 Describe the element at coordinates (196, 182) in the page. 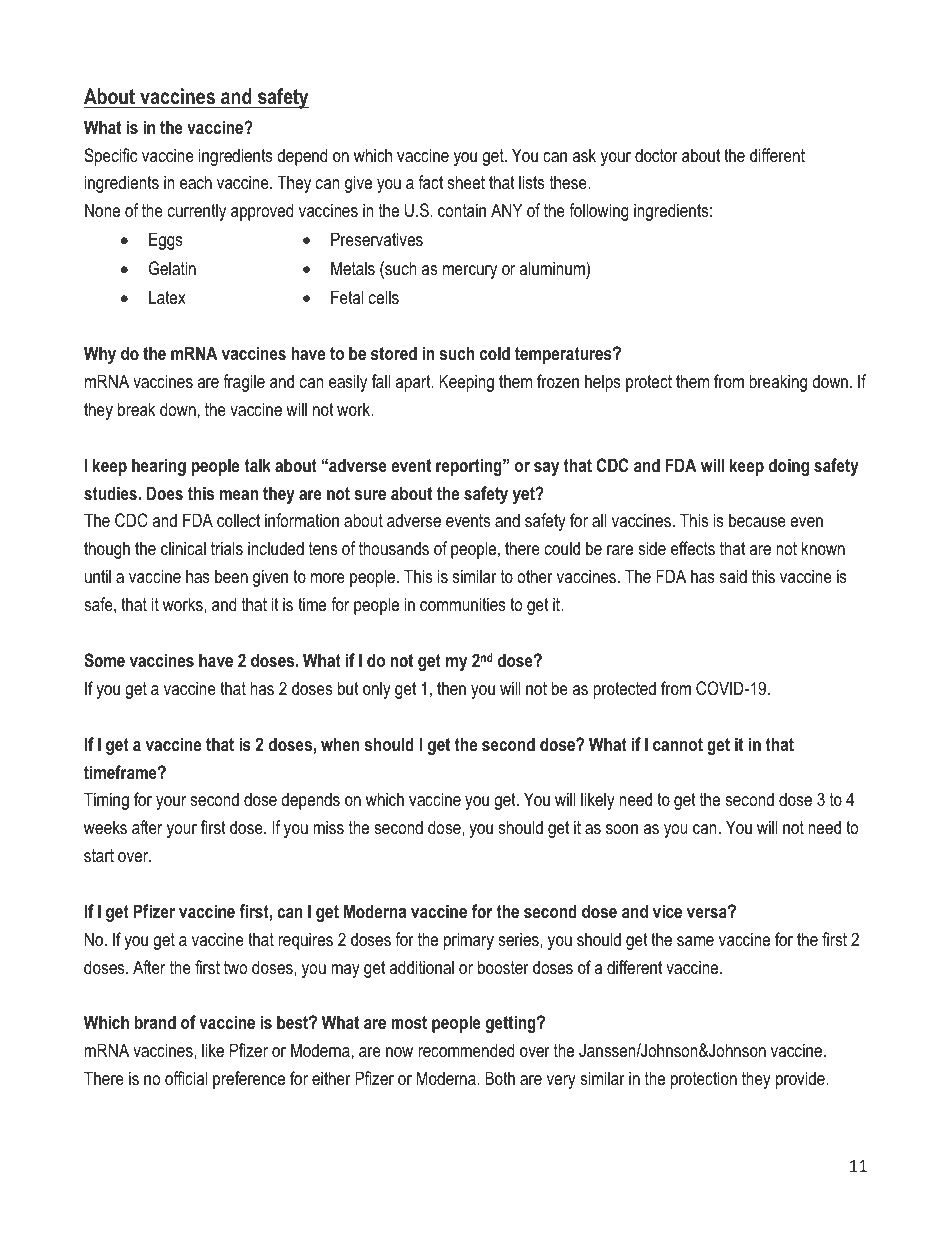

I see `each` at that location.
